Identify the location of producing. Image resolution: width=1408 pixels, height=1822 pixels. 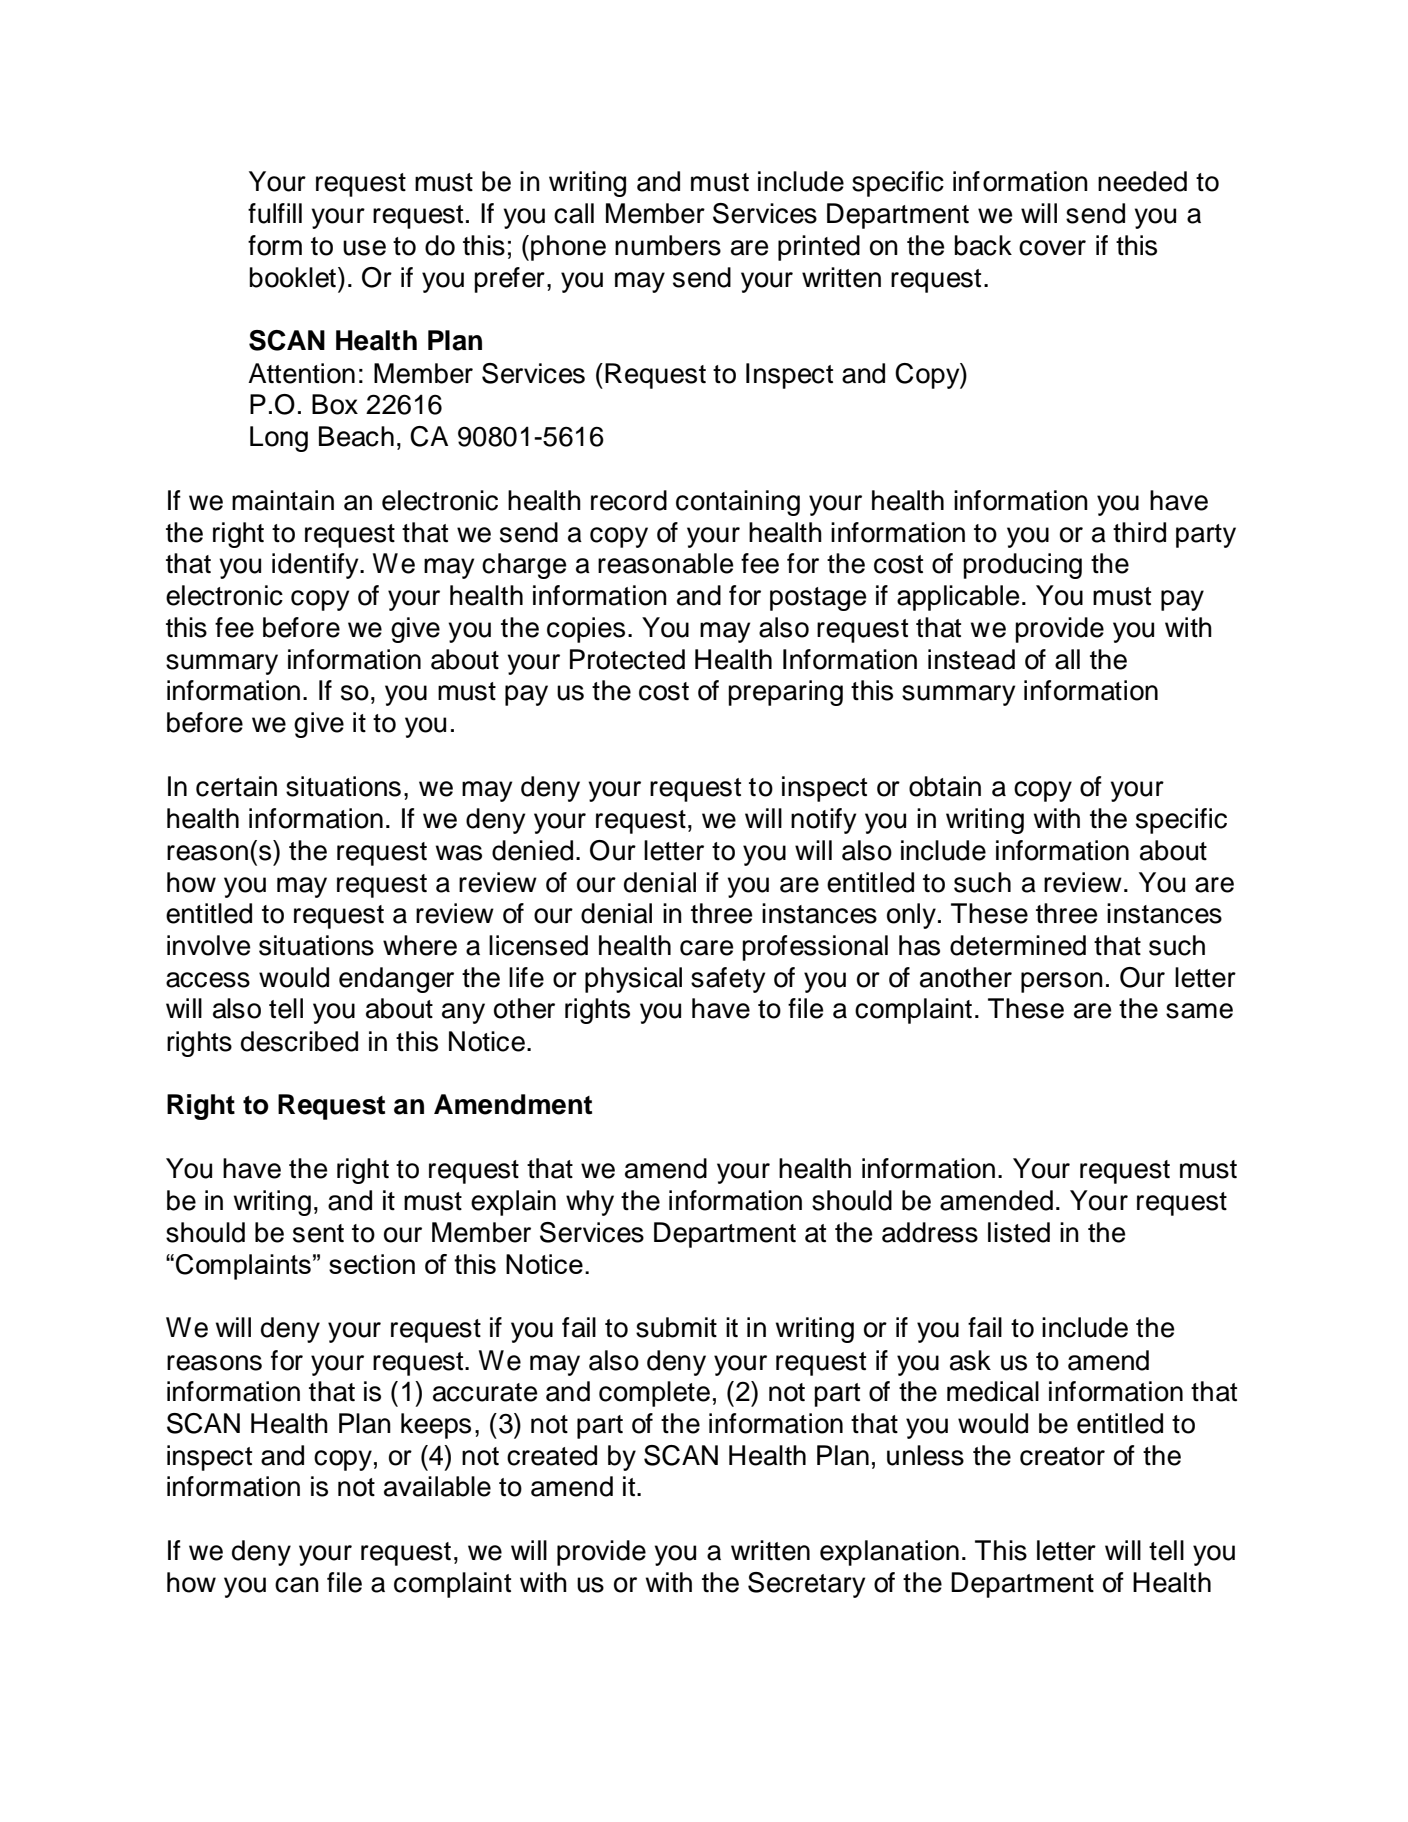
(1022, 566).
